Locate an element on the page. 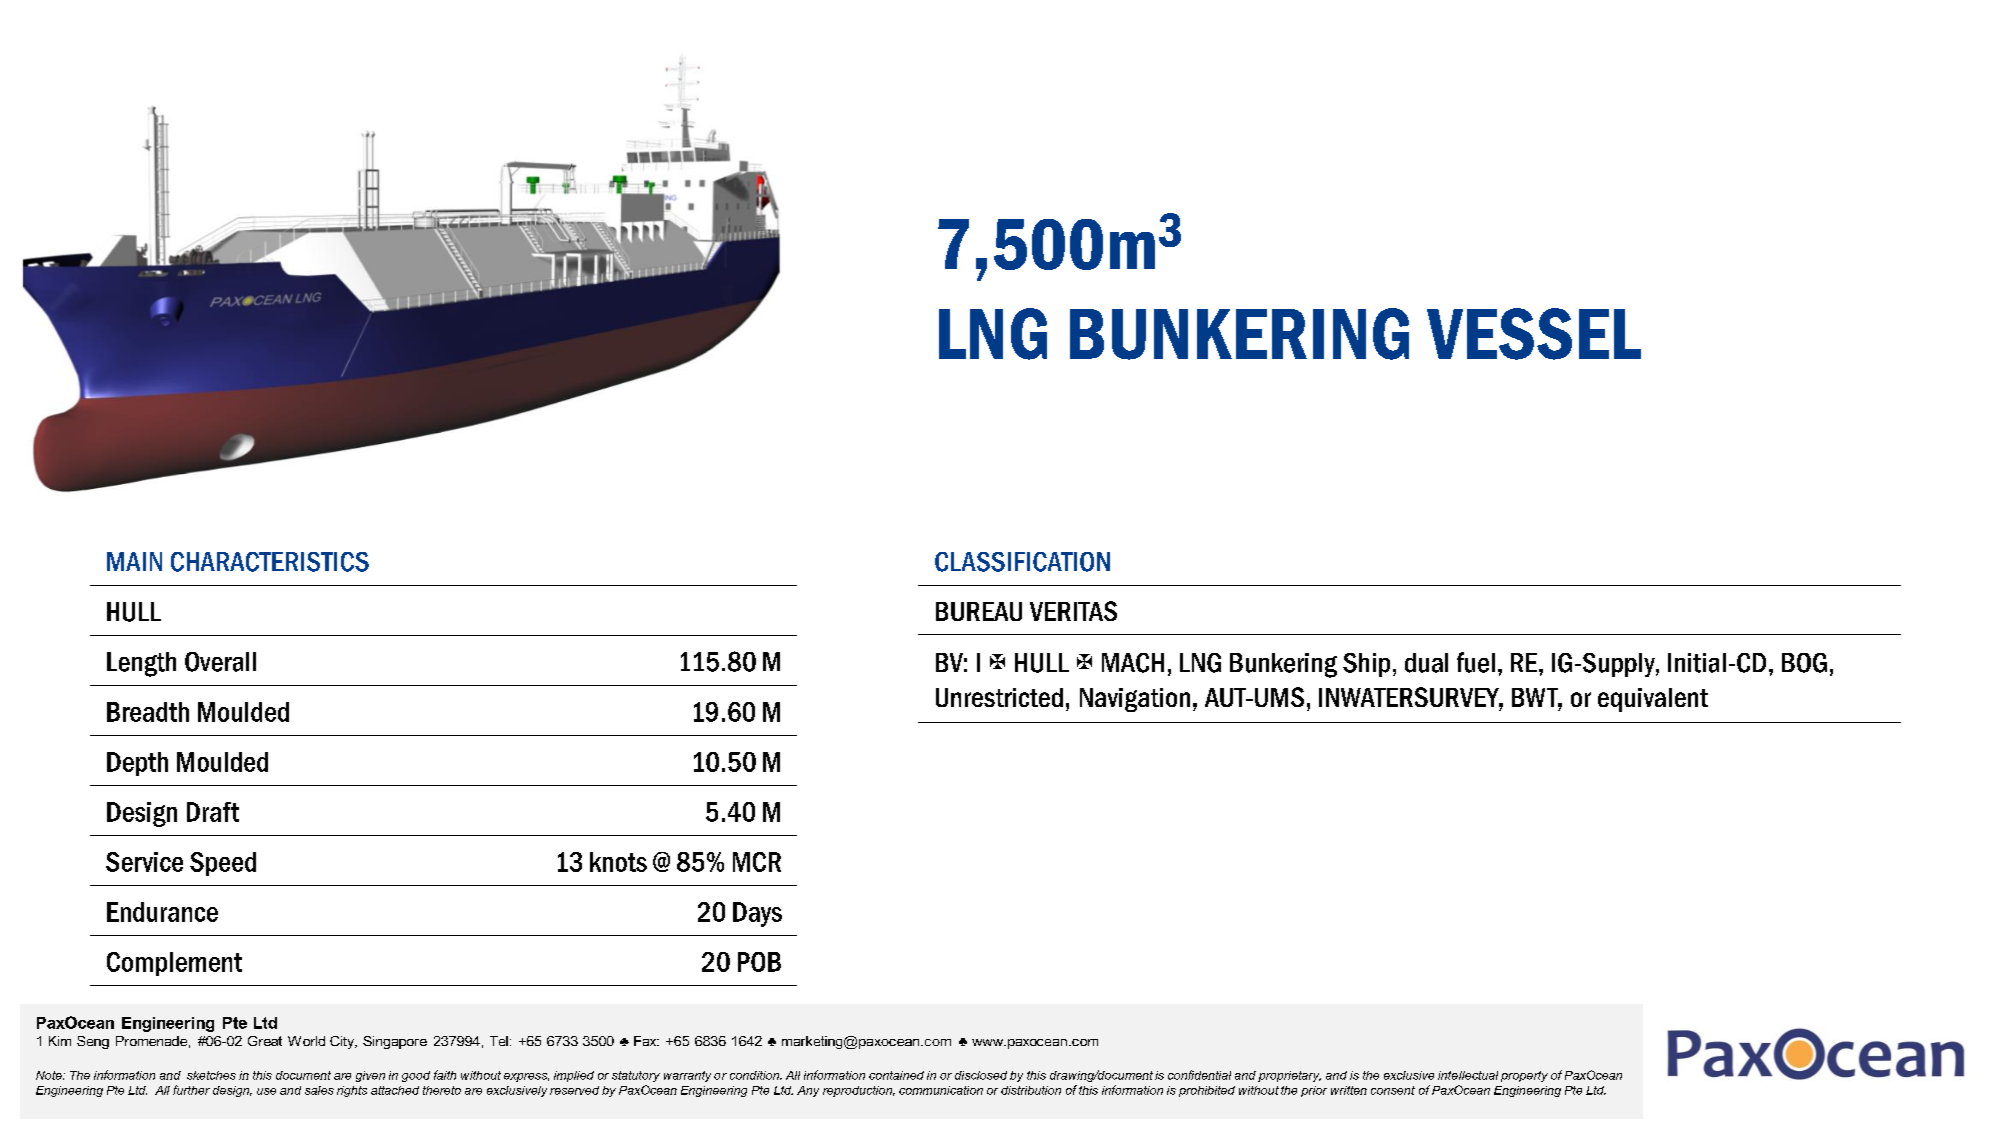  equivalent is located at coordinates (1653, 700).
